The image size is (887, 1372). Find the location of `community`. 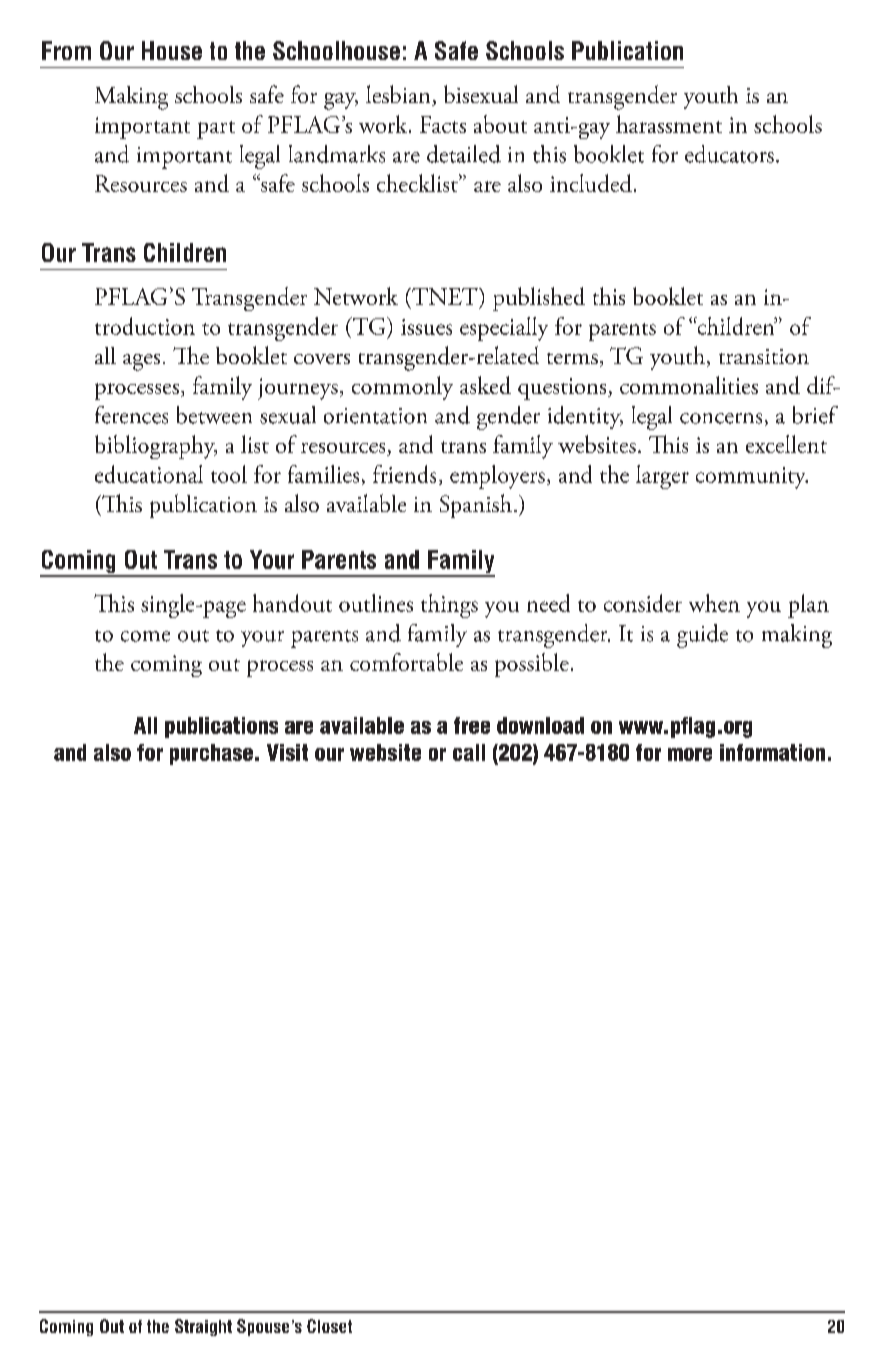

community is located at coordinates (752, 478).
